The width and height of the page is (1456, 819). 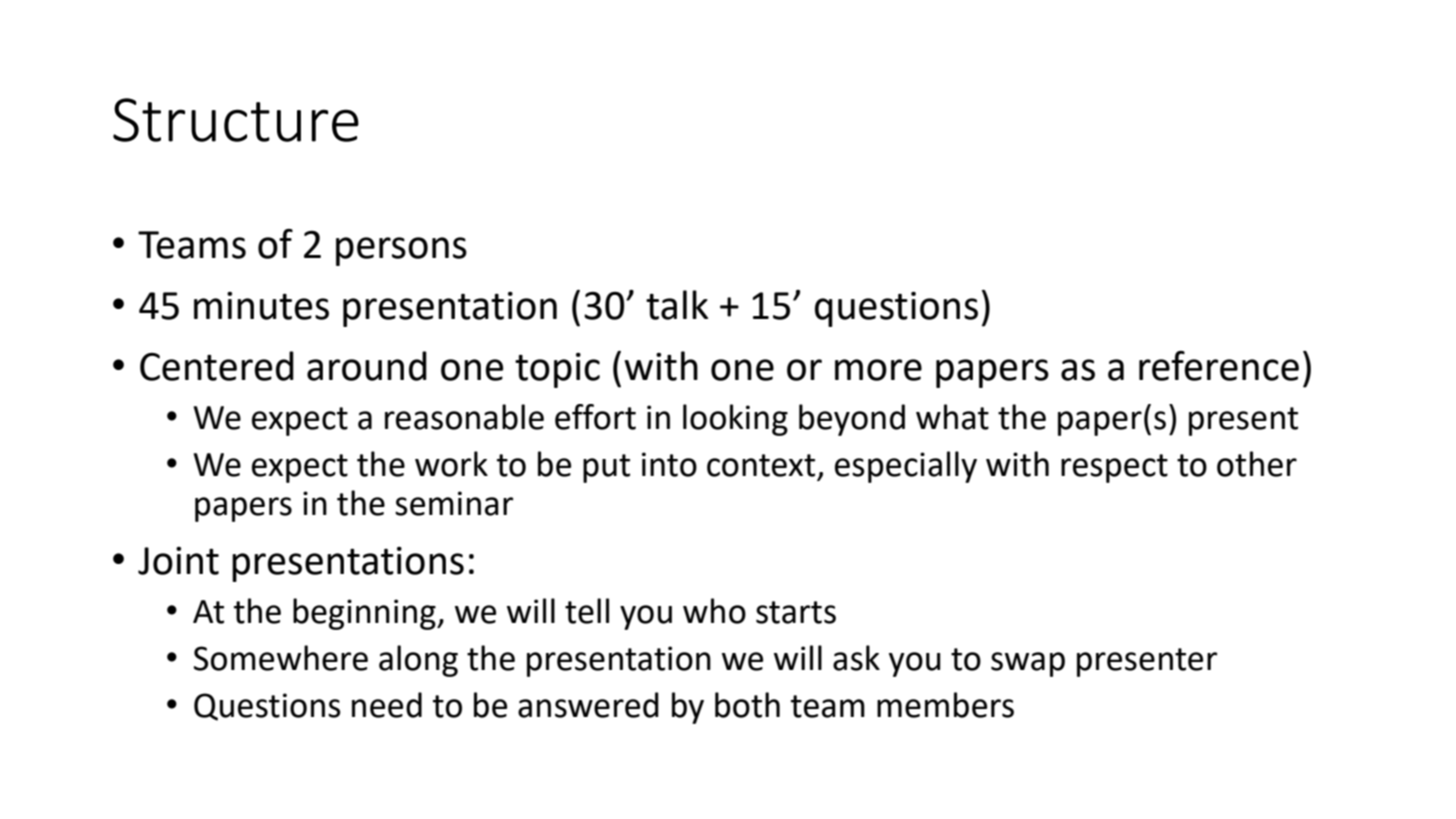 I want to click on more, so click(x=878, y=370).
